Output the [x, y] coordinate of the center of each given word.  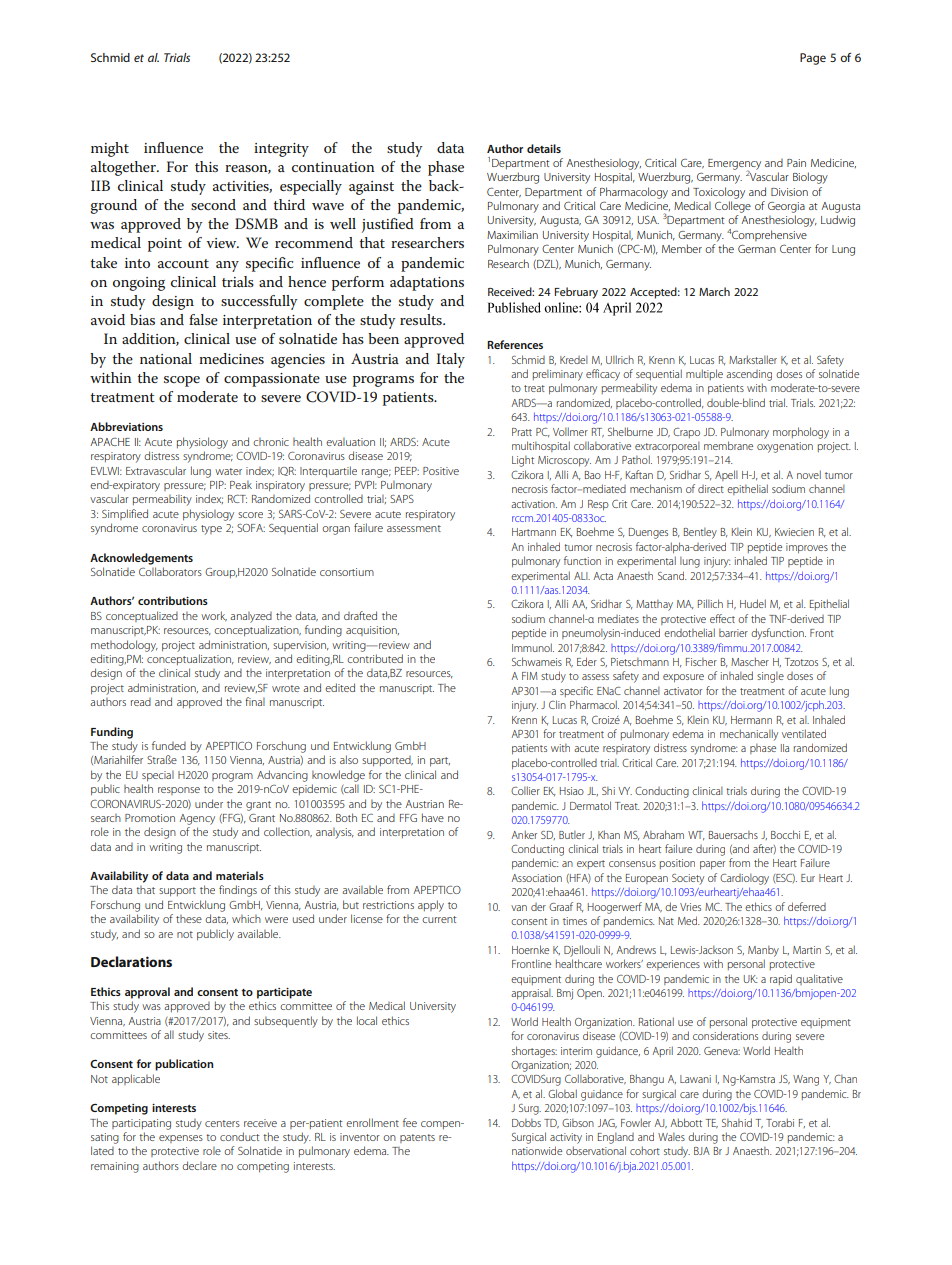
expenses [181, 1139]
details [544, 148]
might [110, 149]
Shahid [737, 1122]
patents [417, 1138]
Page [813, 59]
